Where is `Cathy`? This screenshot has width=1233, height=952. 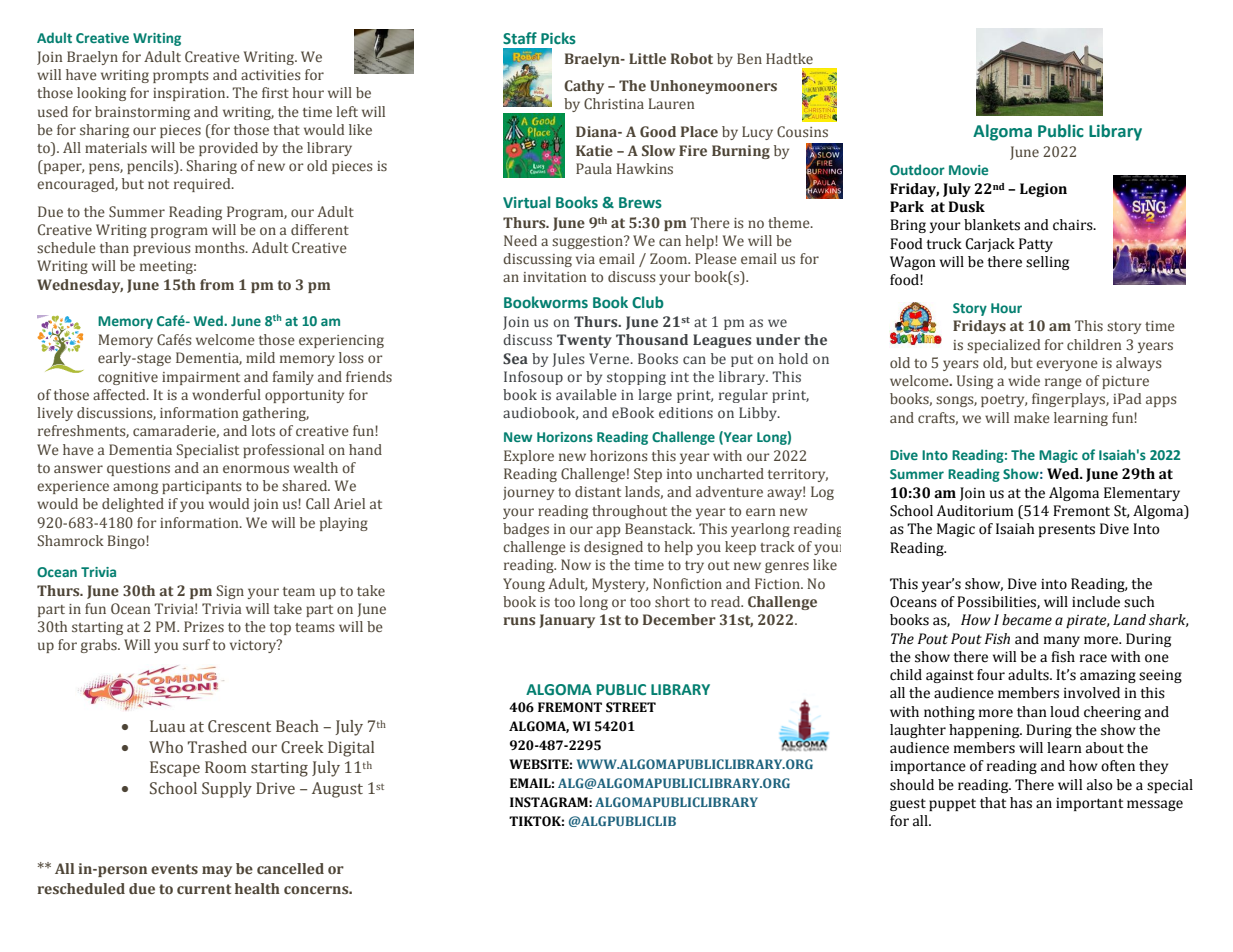 Cathy is located at coordinates (584, 87).
